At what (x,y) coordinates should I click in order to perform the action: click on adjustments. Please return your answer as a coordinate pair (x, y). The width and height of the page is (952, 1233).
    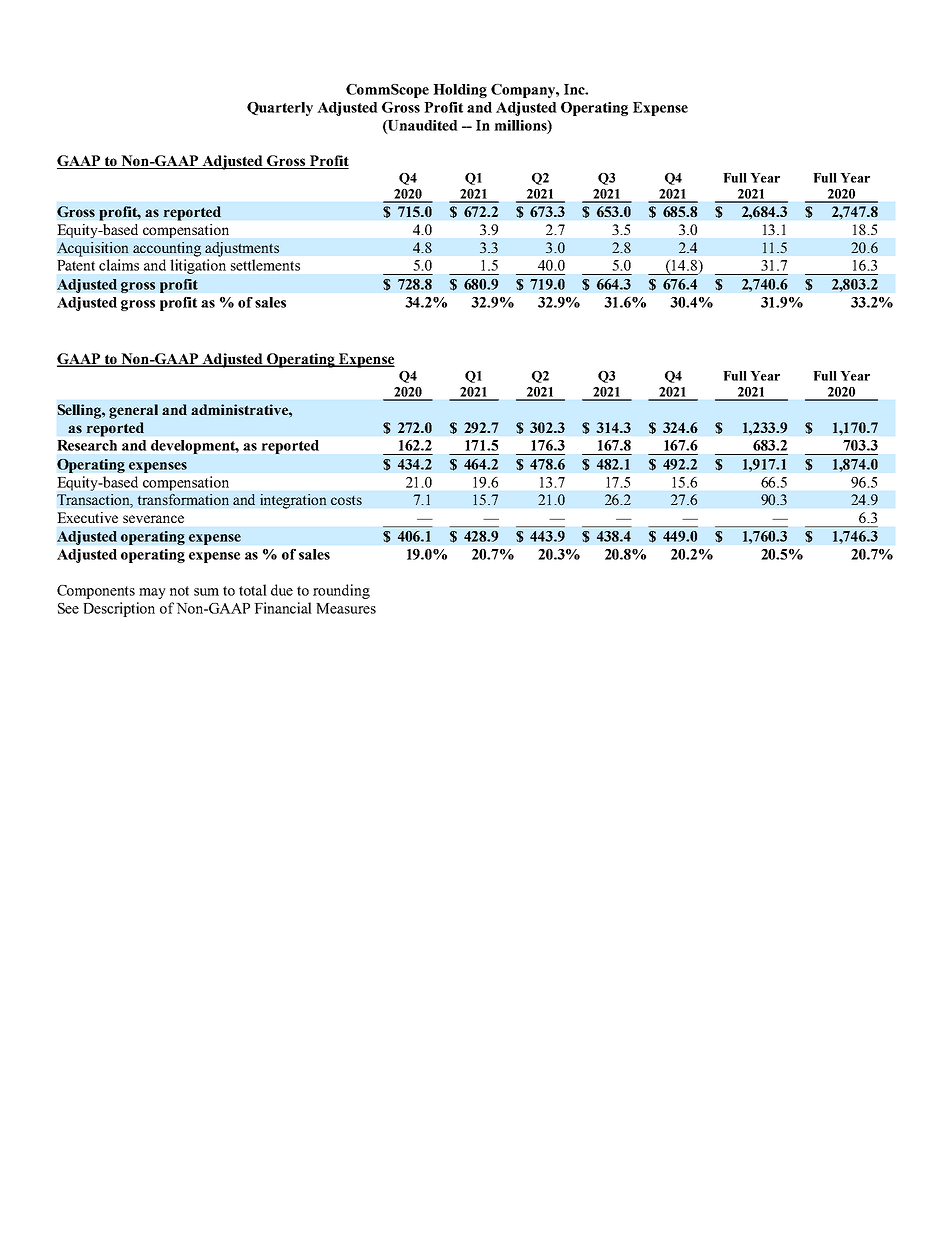
    Looking at the image, I should click on (242, 249).
